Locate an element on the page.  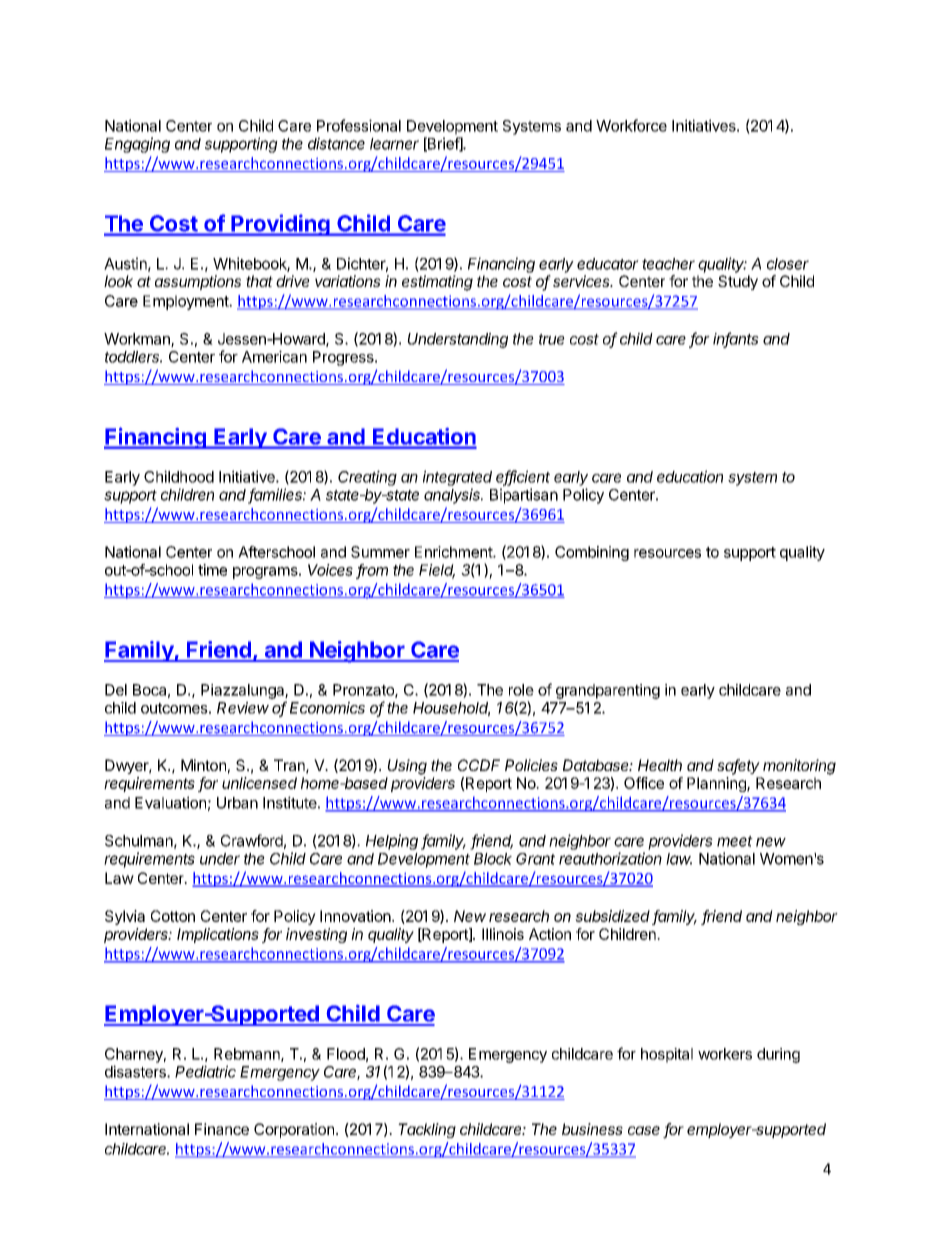
Engaging is located at coordinates (137, 145).
